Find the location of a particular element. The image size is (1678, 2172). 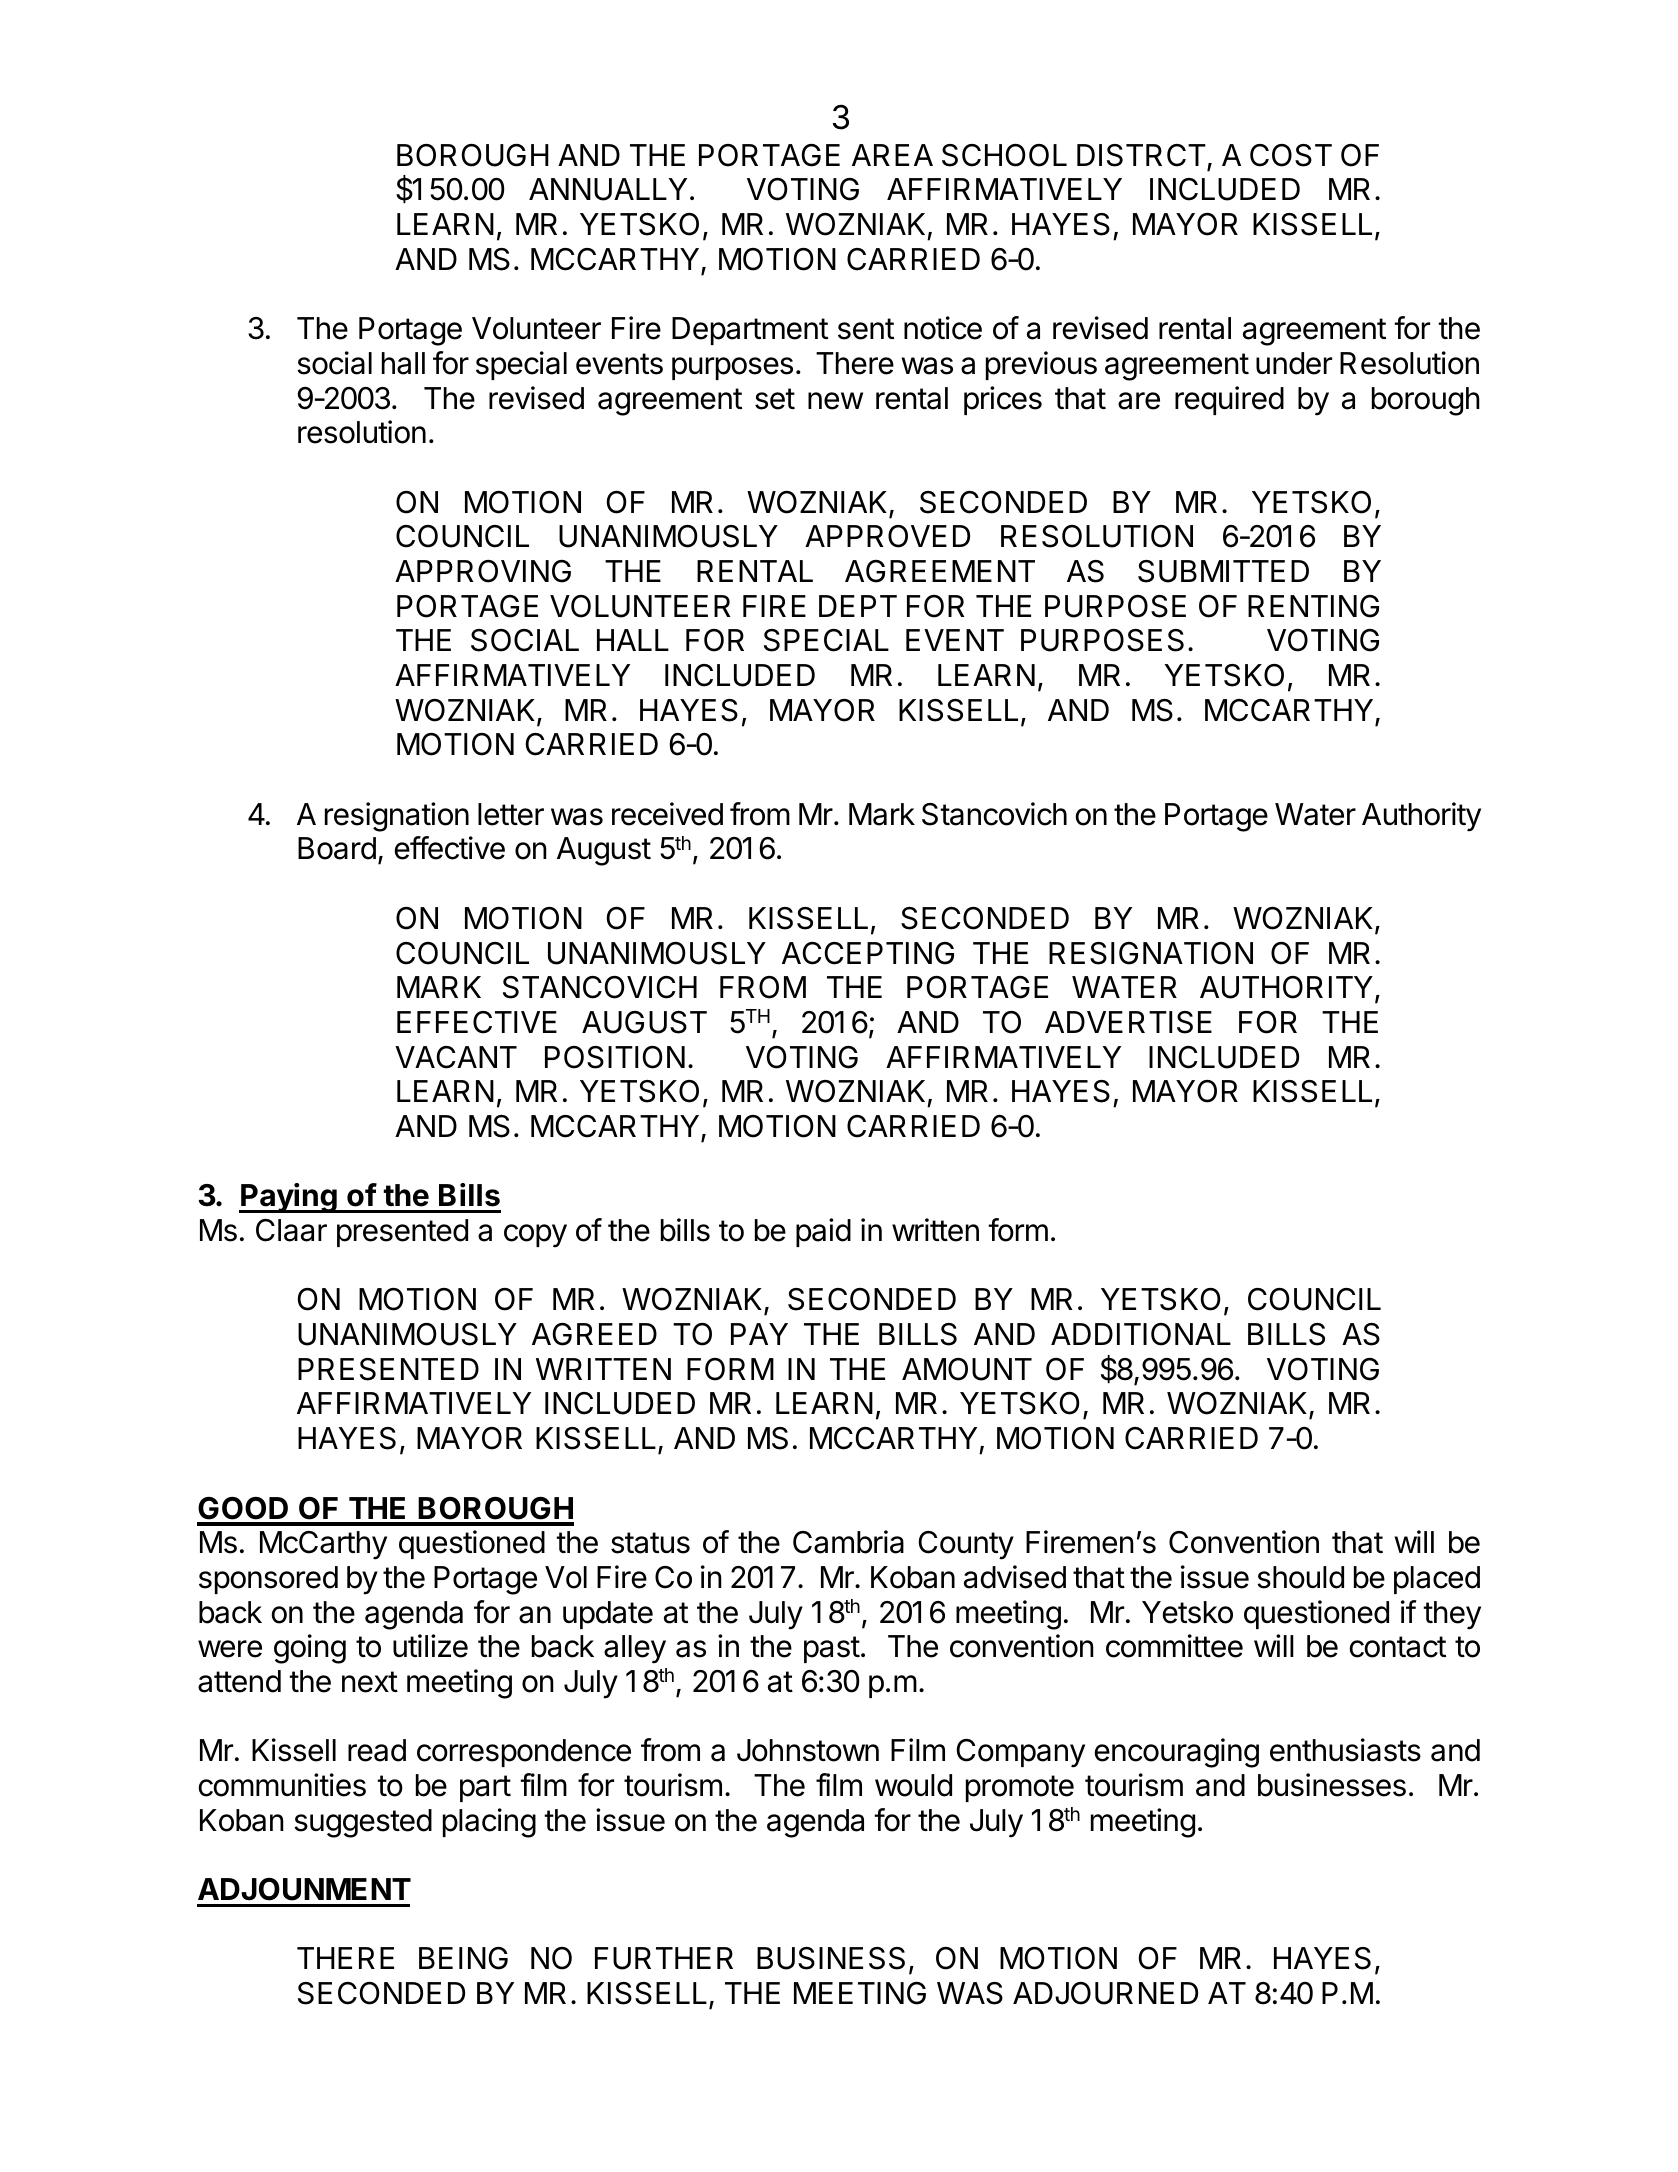

RENTING is located at coordinates (1313, 606).
